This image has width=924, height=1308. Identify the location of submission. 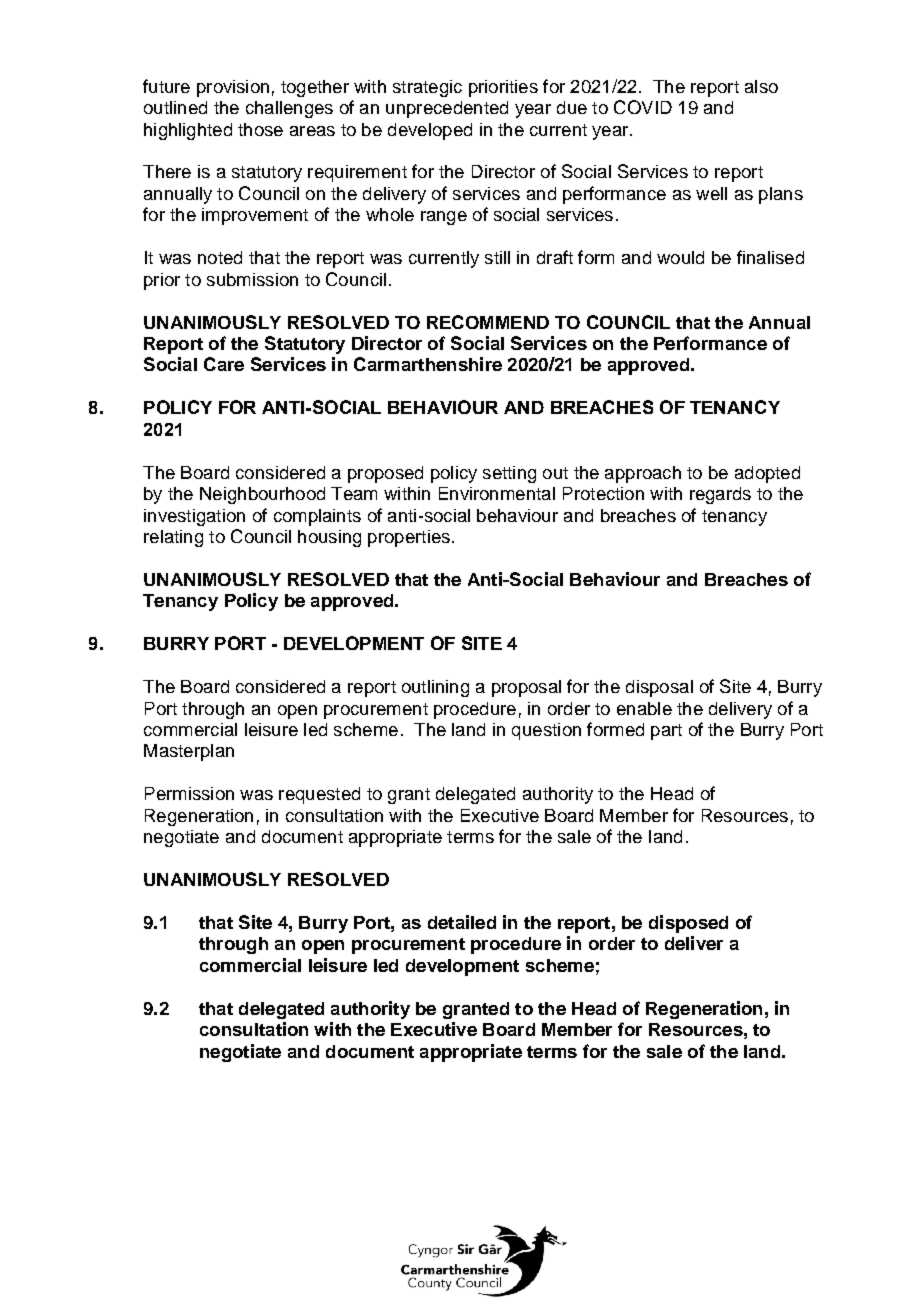
(252, 279).
